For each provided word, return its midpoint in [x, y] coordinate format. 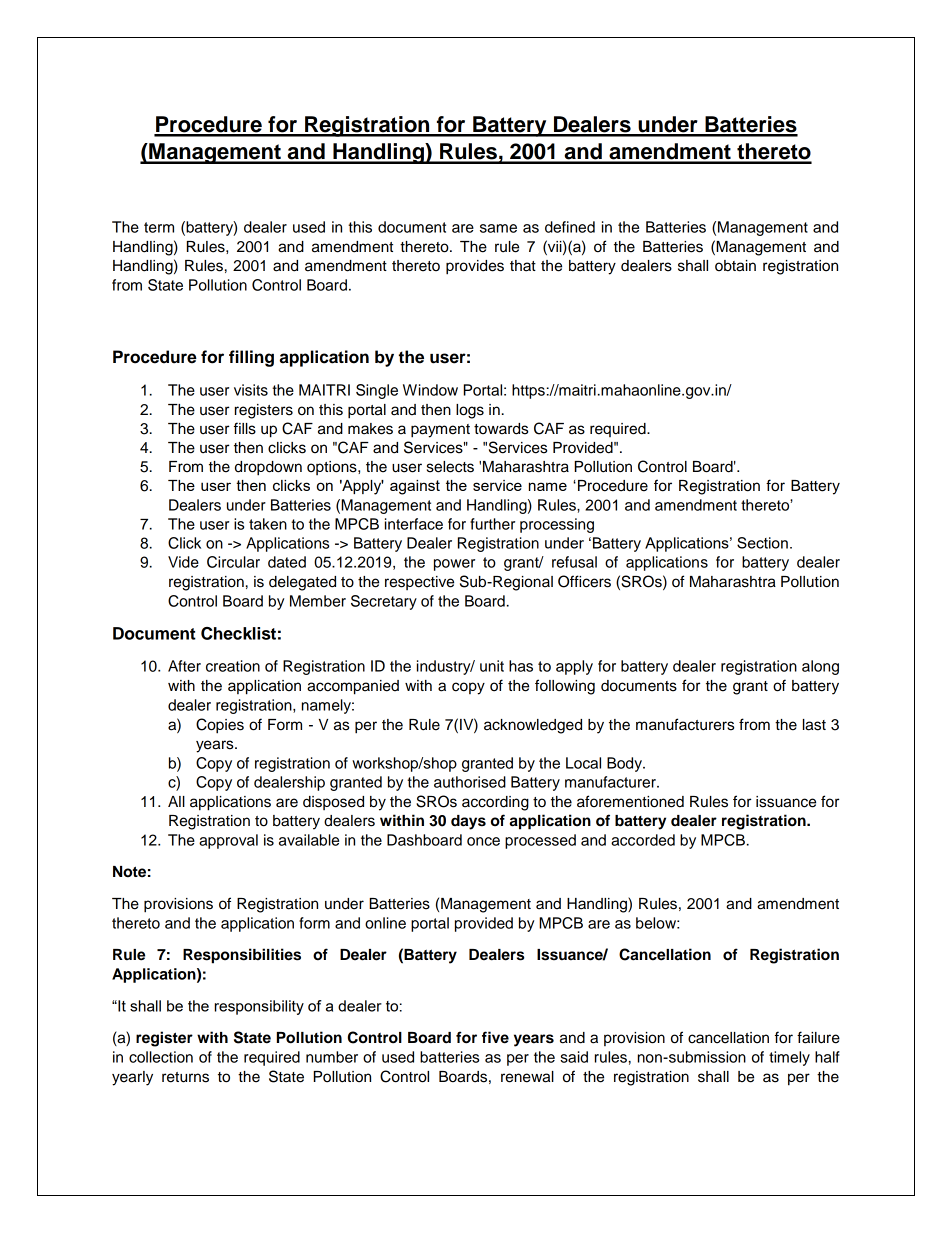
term [159, 227]
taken [268, 524]
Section [762, 543]
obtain [735, 266]
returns [185, 1077]
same [498, 228]
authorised [470, 782]
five [495, 1037]
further [492, 524]
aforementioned [630, 801]
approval [228, 841]
